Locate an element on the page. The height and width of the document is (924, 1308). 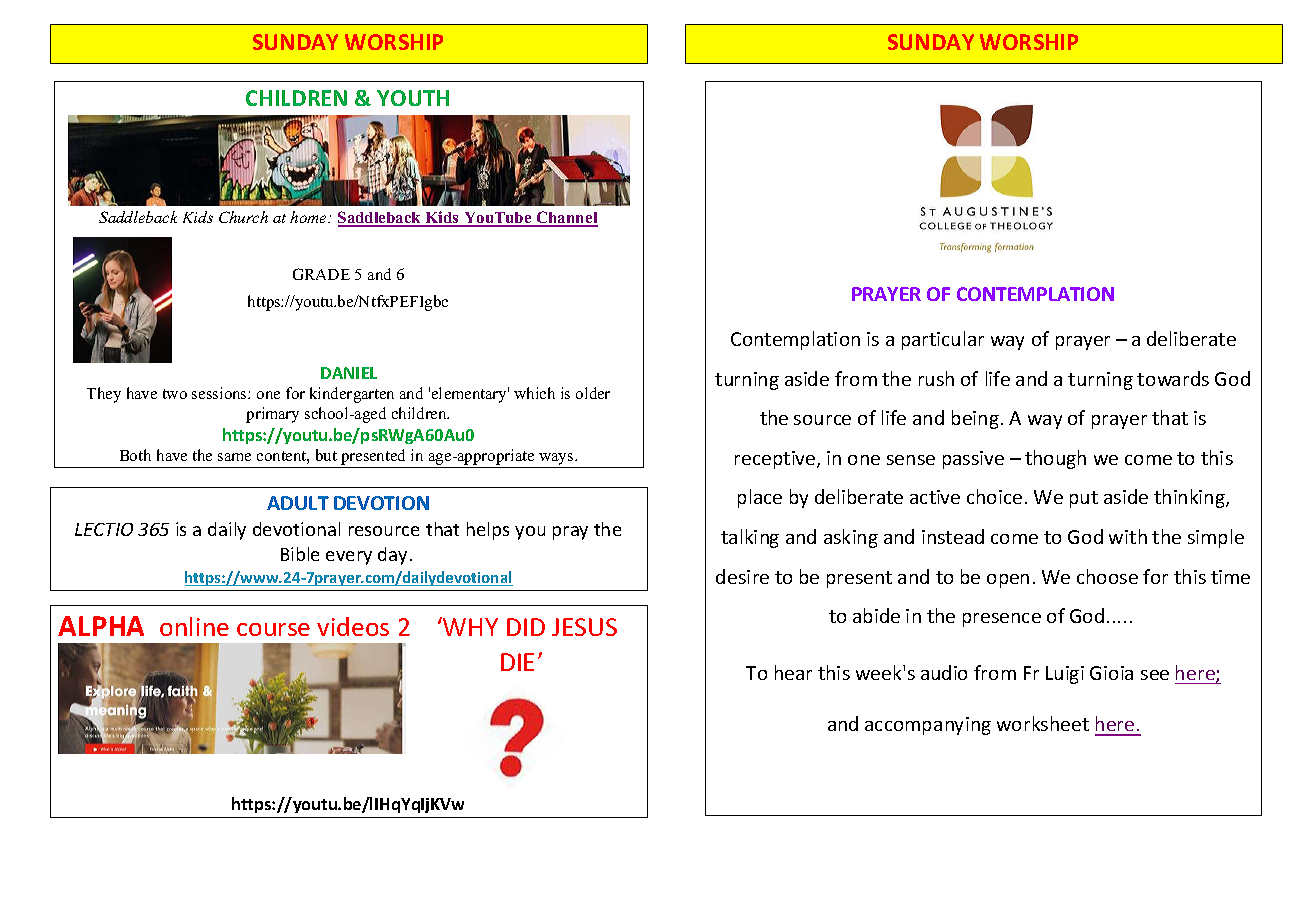
Church is located at coordinates (243, 217).
